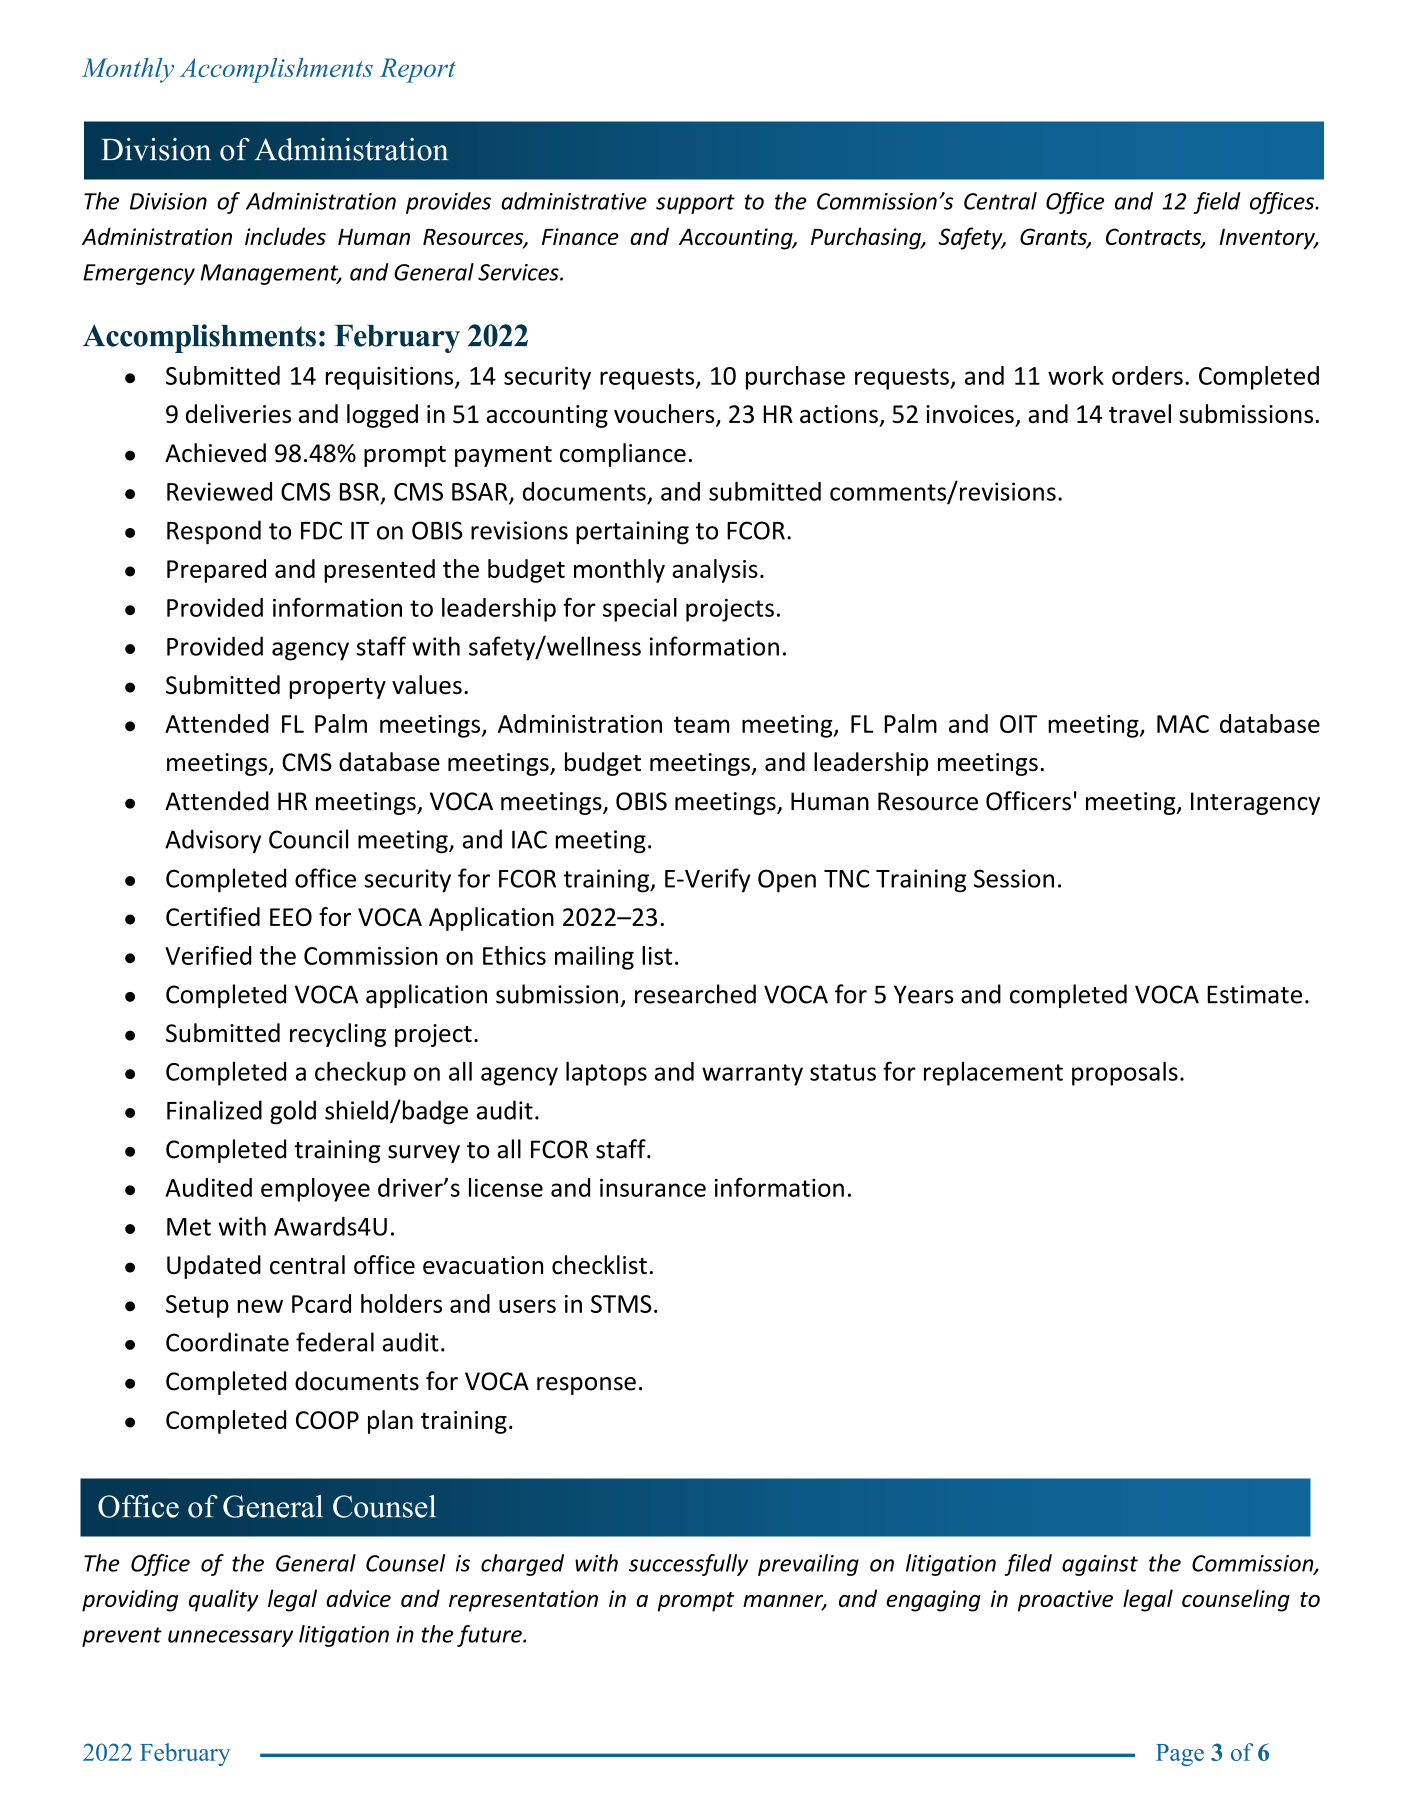 The image size is (1403, 1816). I want to click on support, so click(695, 204).
